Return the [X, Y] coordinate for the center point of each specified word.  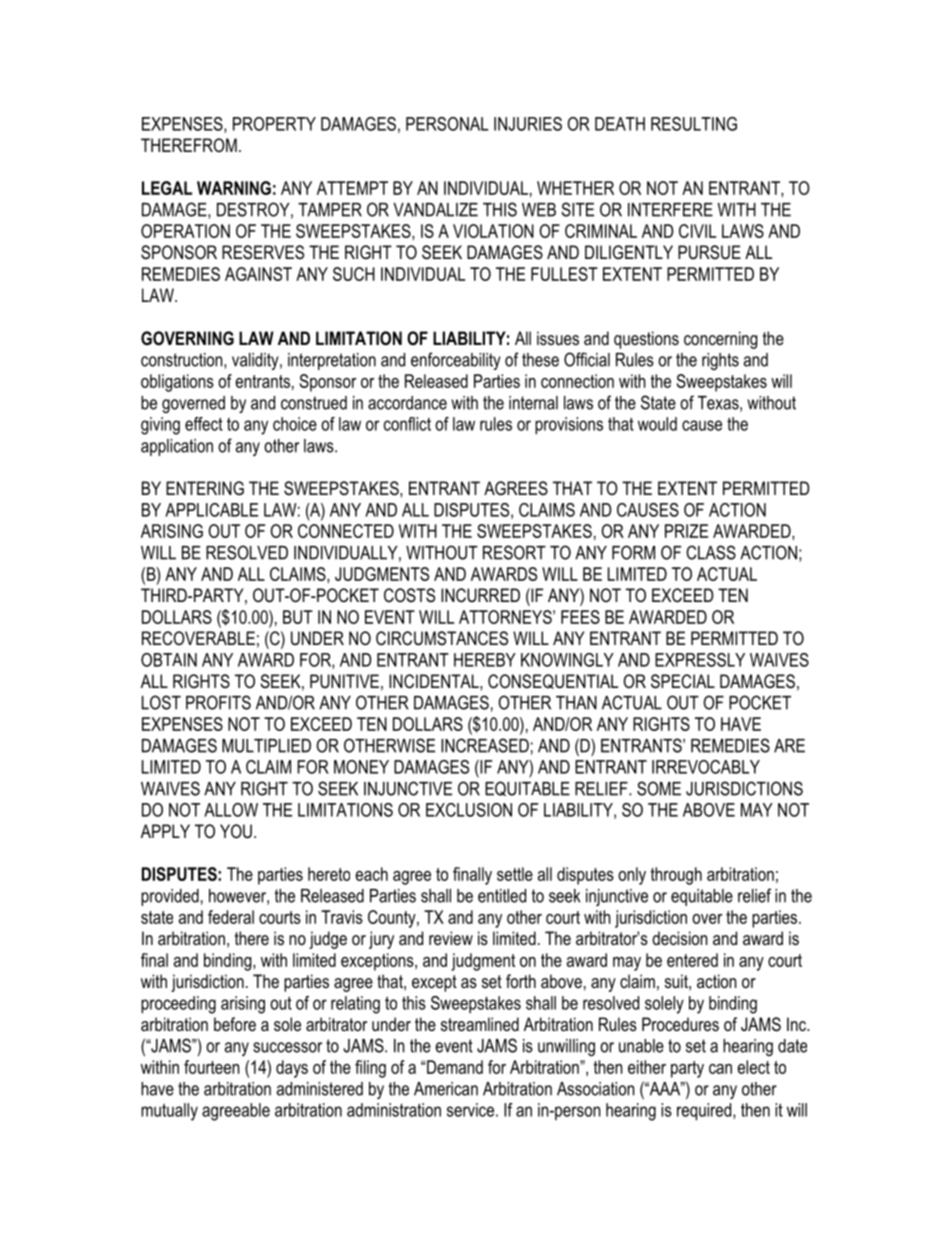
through [676, 876]
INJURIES [528, 124]
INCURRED [480, 595]
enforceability [456, 361]
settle [515, 874]
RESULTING [694, 124]
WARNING [234, 188]
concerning [721, 340]
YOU [236, 831]
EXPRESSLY [700, 660]
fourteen [211, 1067]
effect [204, 424]
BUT [298, 617]
